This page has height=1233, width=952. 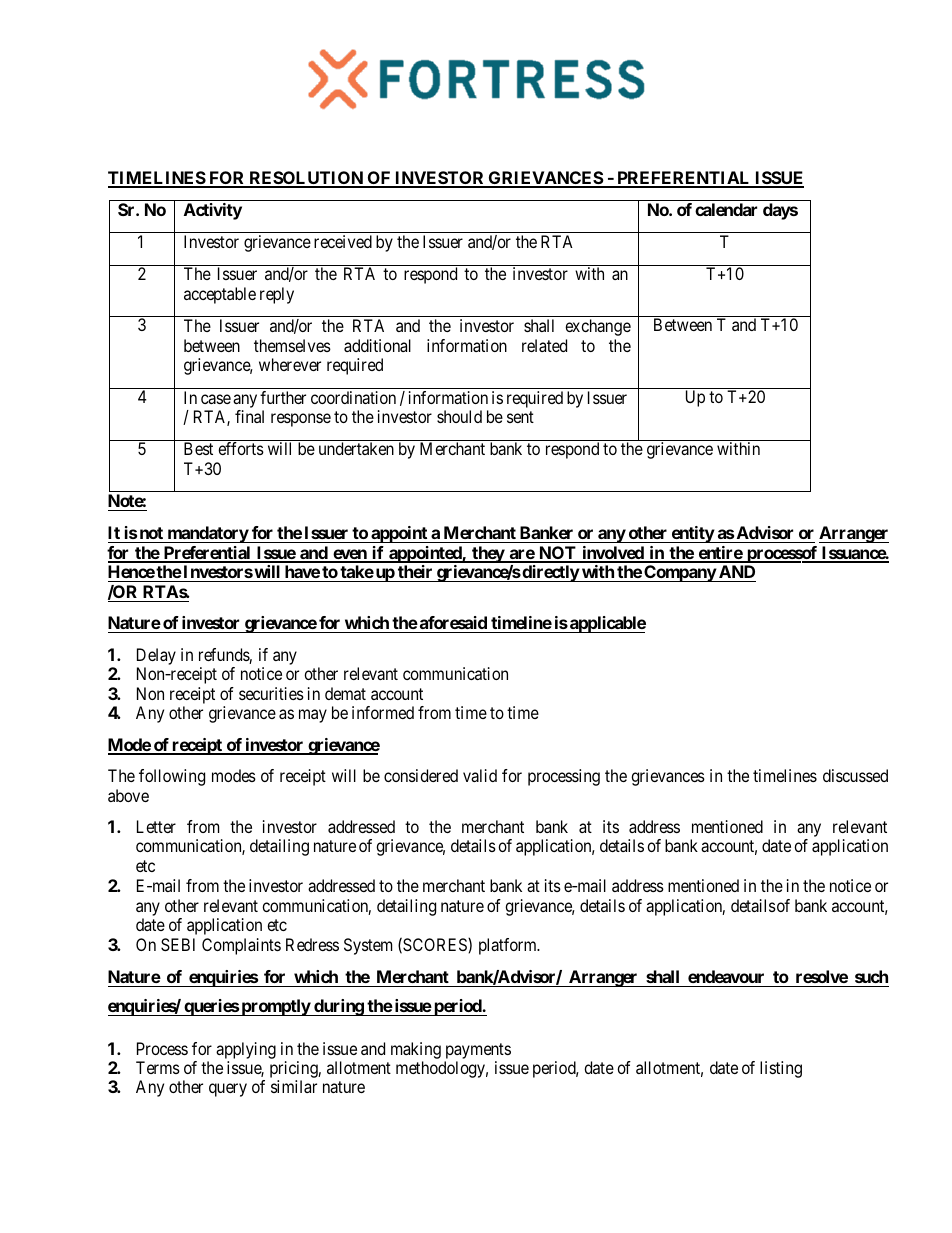 I want to click on sent, so click(x=520, y=417).
